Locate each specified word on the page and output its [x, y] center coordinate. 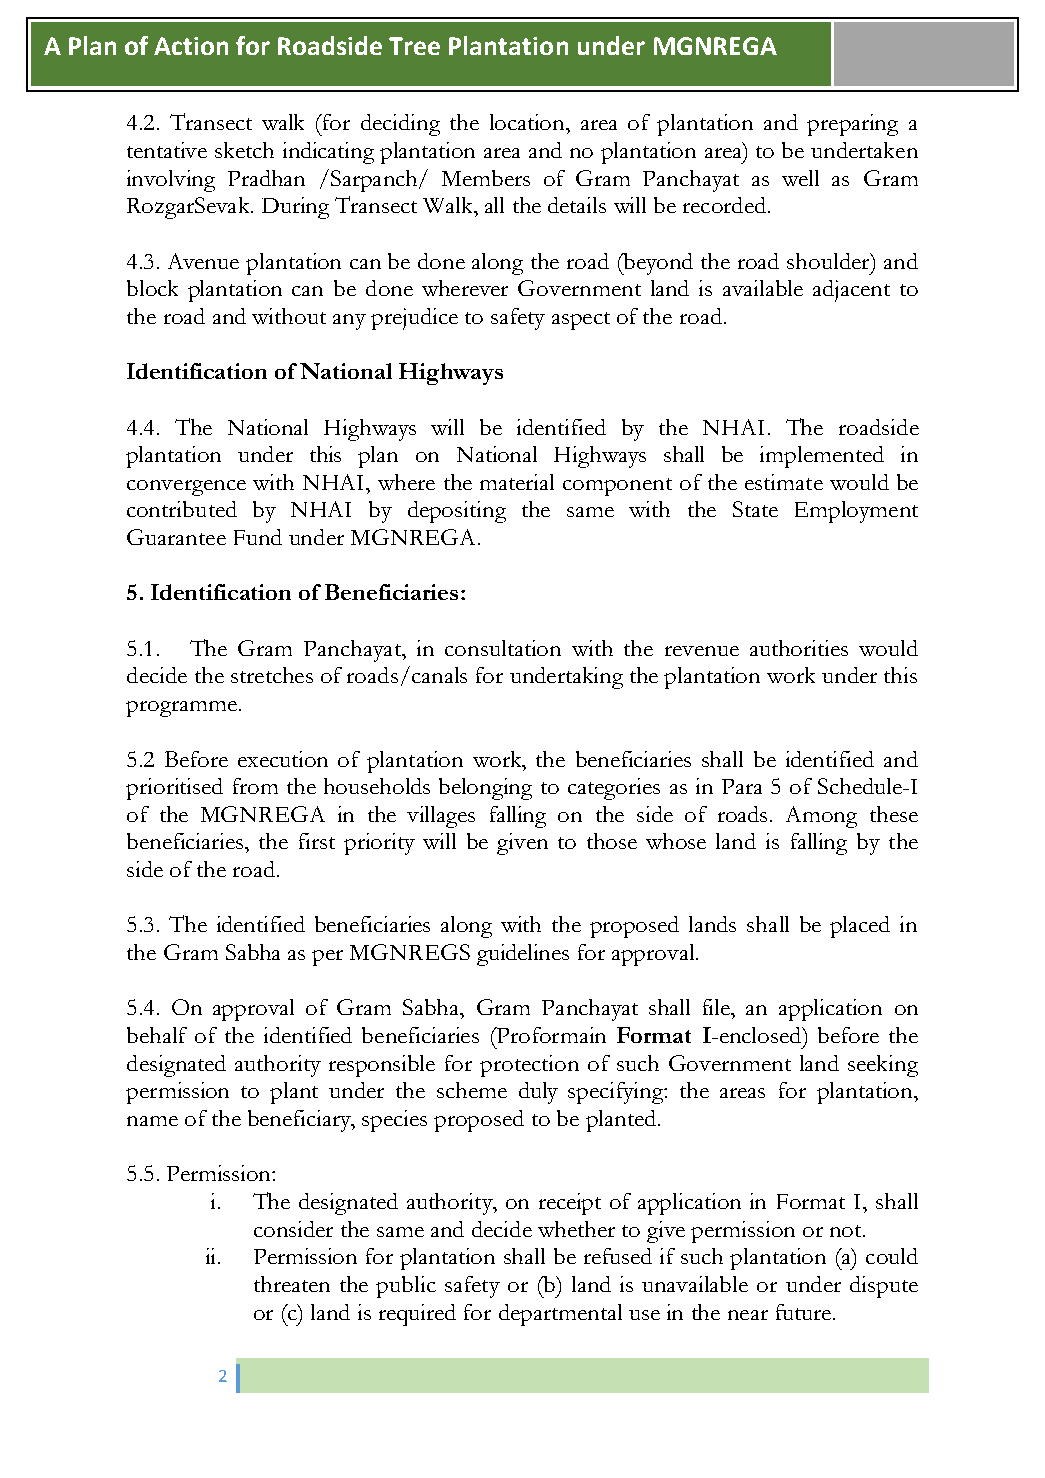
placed [860, 927]
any [349, 322]
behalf [157, 1035]
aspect [581, 321]
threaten [292, 1284]
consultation [503, 648]
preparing [852, 125]
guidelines [523, 955]
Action [191, 46]
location [528, 122]
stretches [272, 675]
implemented [822, 457]
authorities [799, 648]
